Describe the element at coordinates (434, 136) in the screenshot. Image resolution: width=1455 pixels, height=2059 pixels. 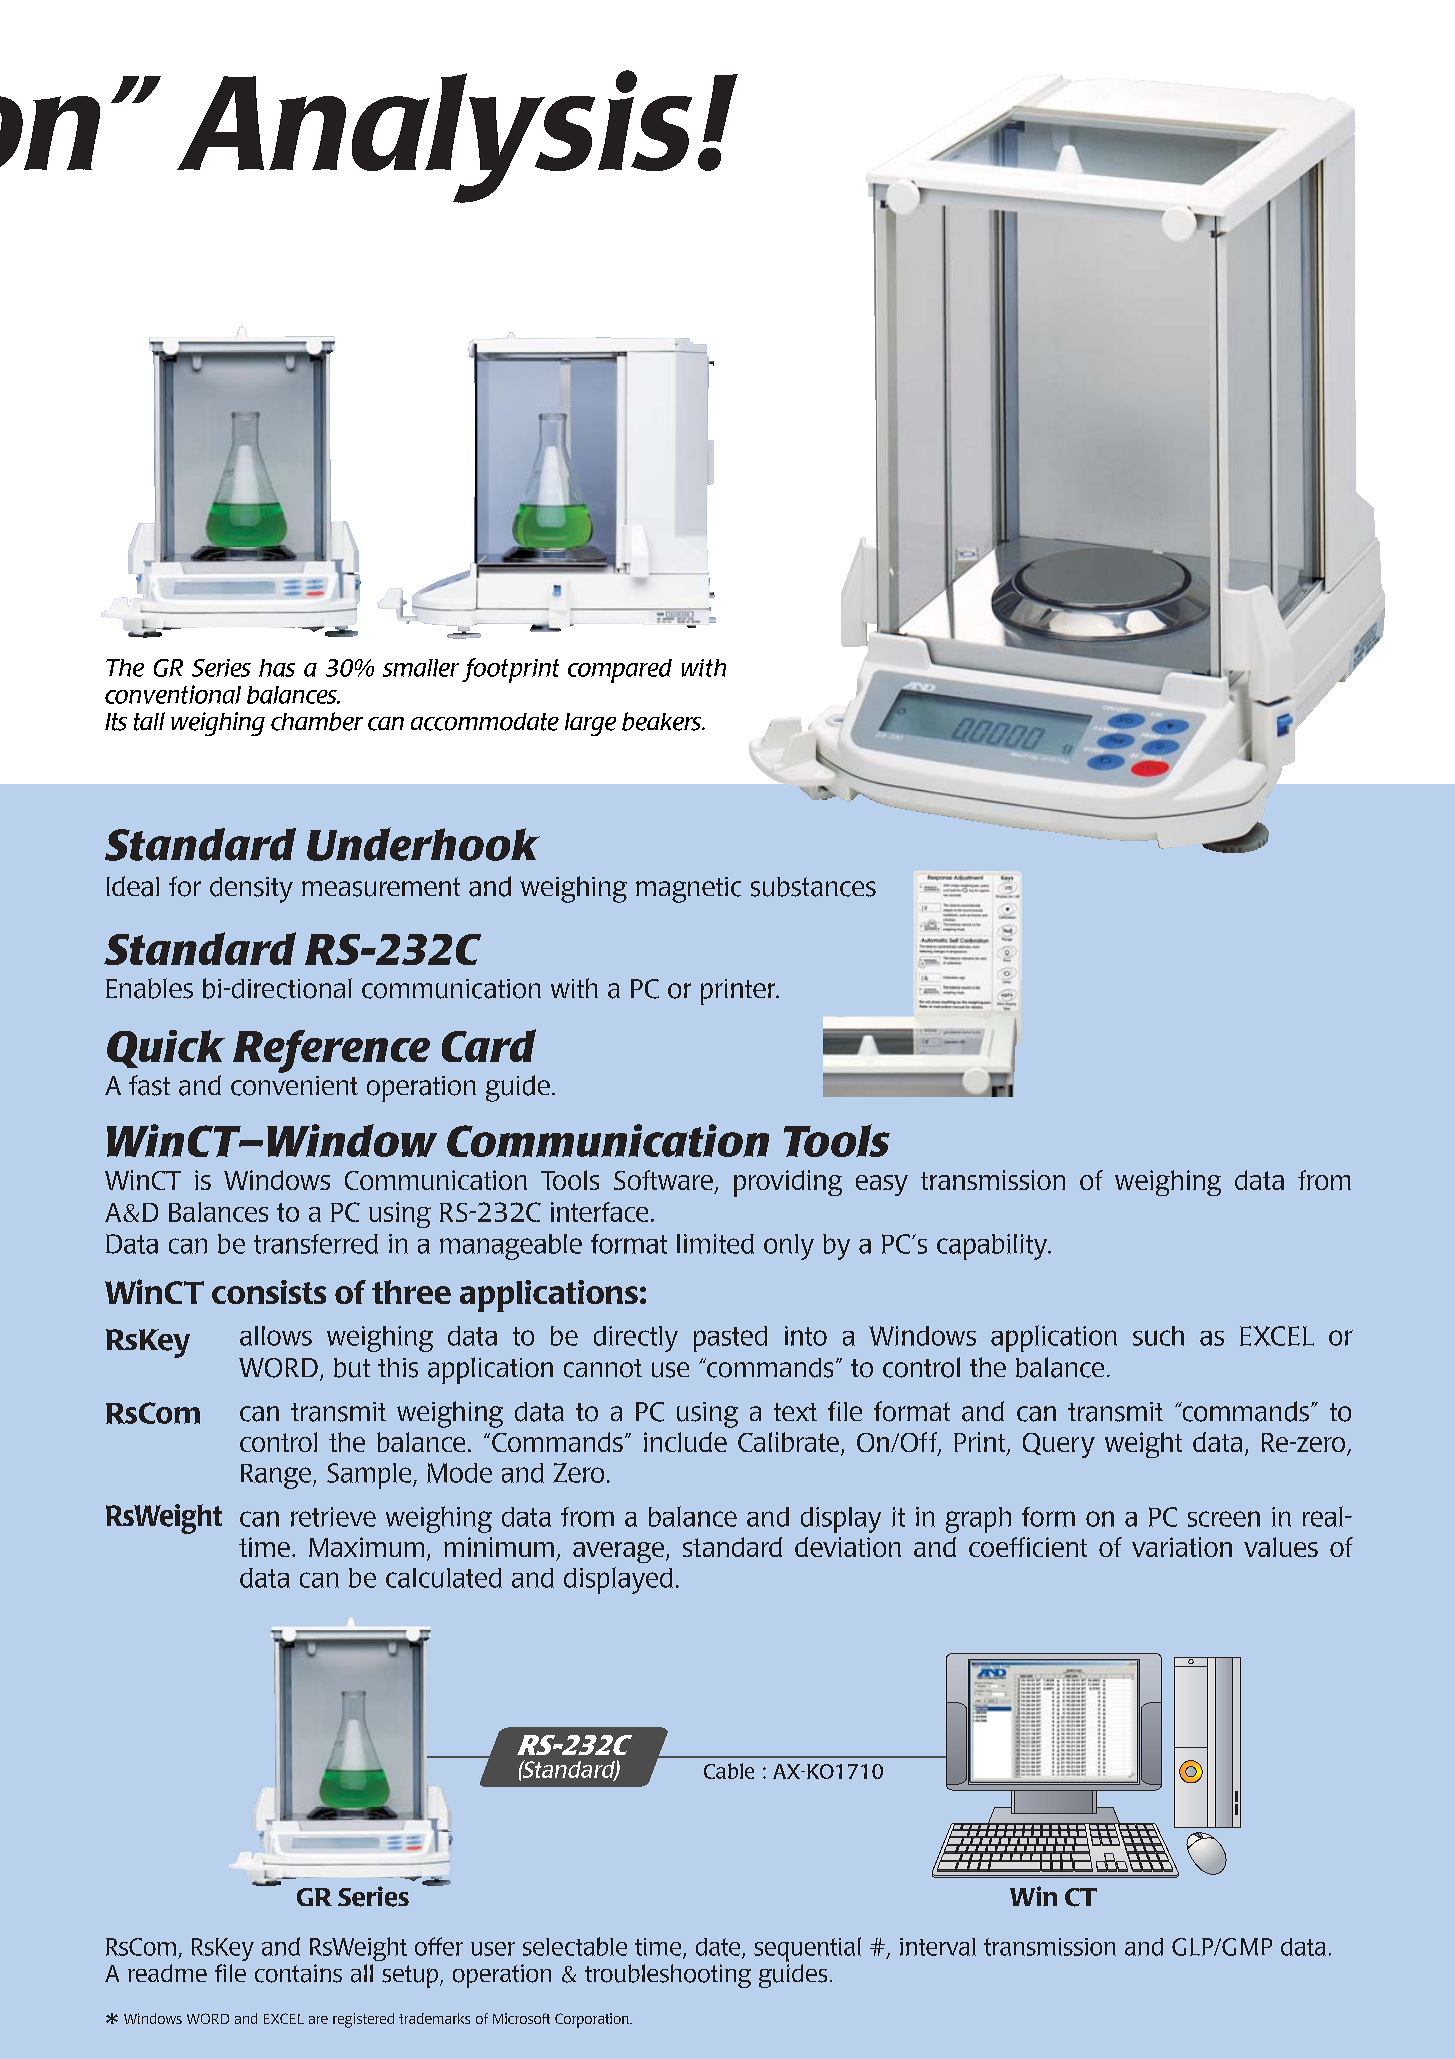
I see `Analysis` at that location.
